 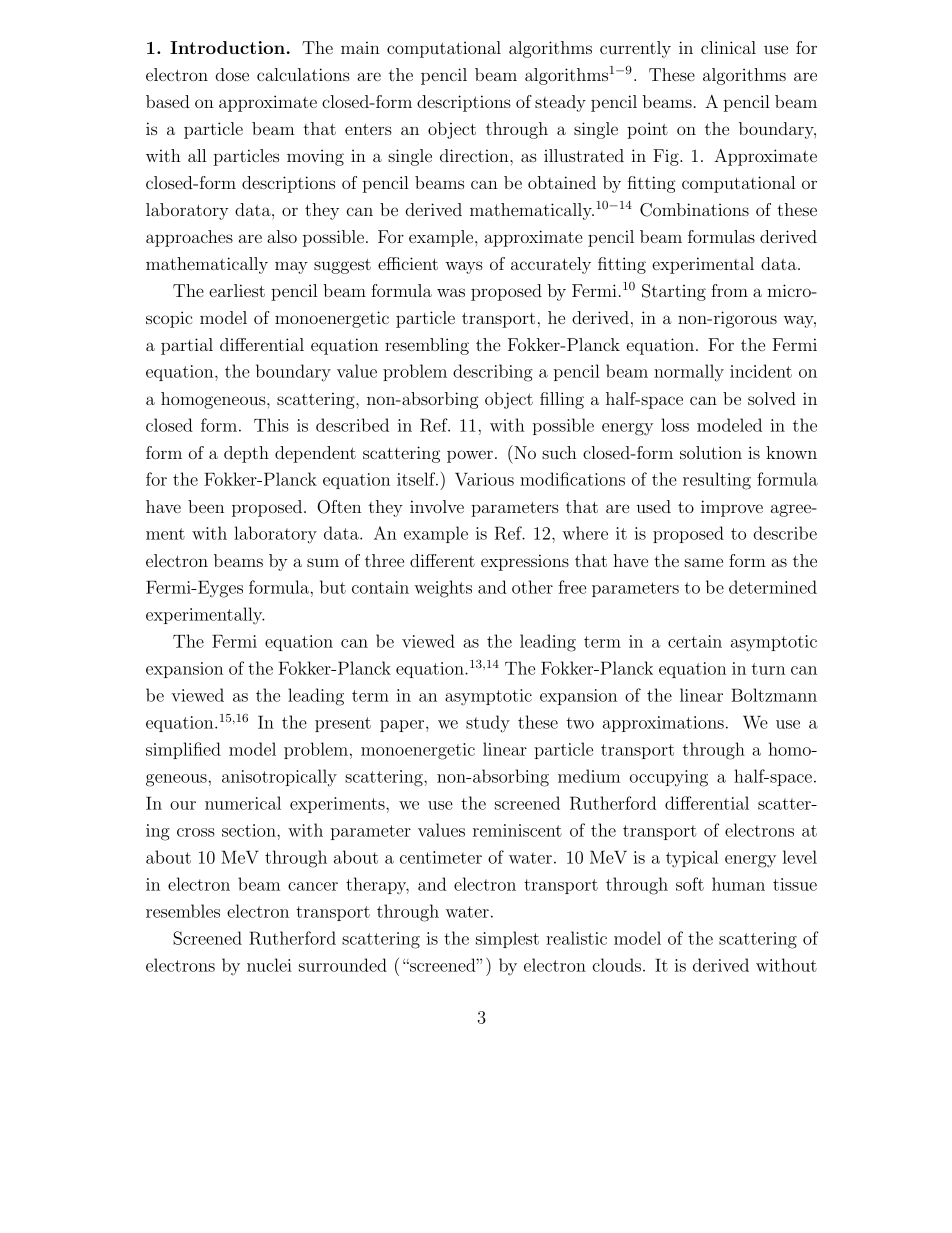 I want to click on nuclei, so click(x=269, y=965).
